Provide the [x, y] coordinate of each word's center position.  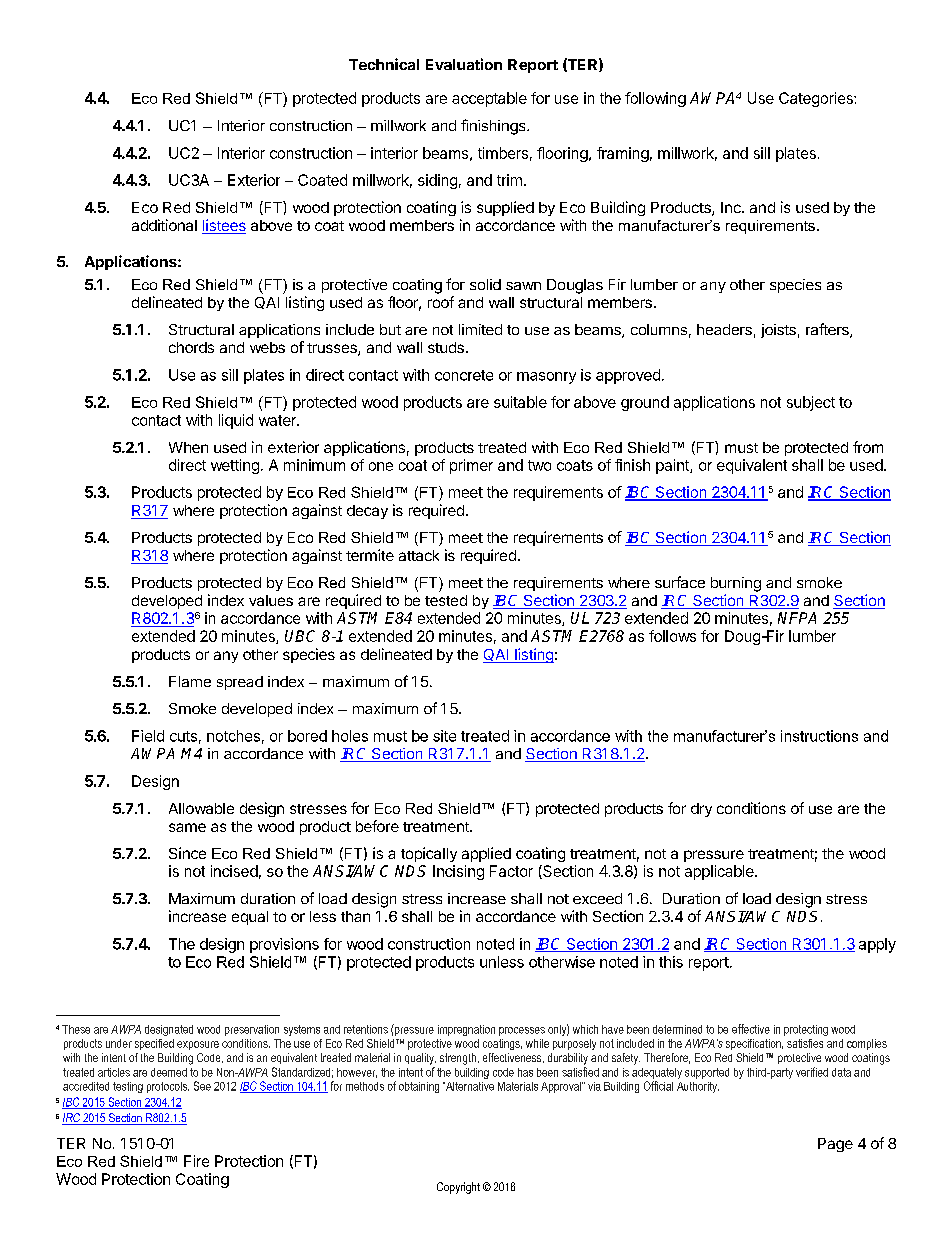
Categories [817, 99]
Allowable [201, 808]
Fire [196, 1161]
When [188, 447]
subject [811, 403]
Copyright [458, 1188]
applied [486, 854]
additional [164, 225]
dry [701, 810]
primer [471, 466]
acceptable [489, 99]
